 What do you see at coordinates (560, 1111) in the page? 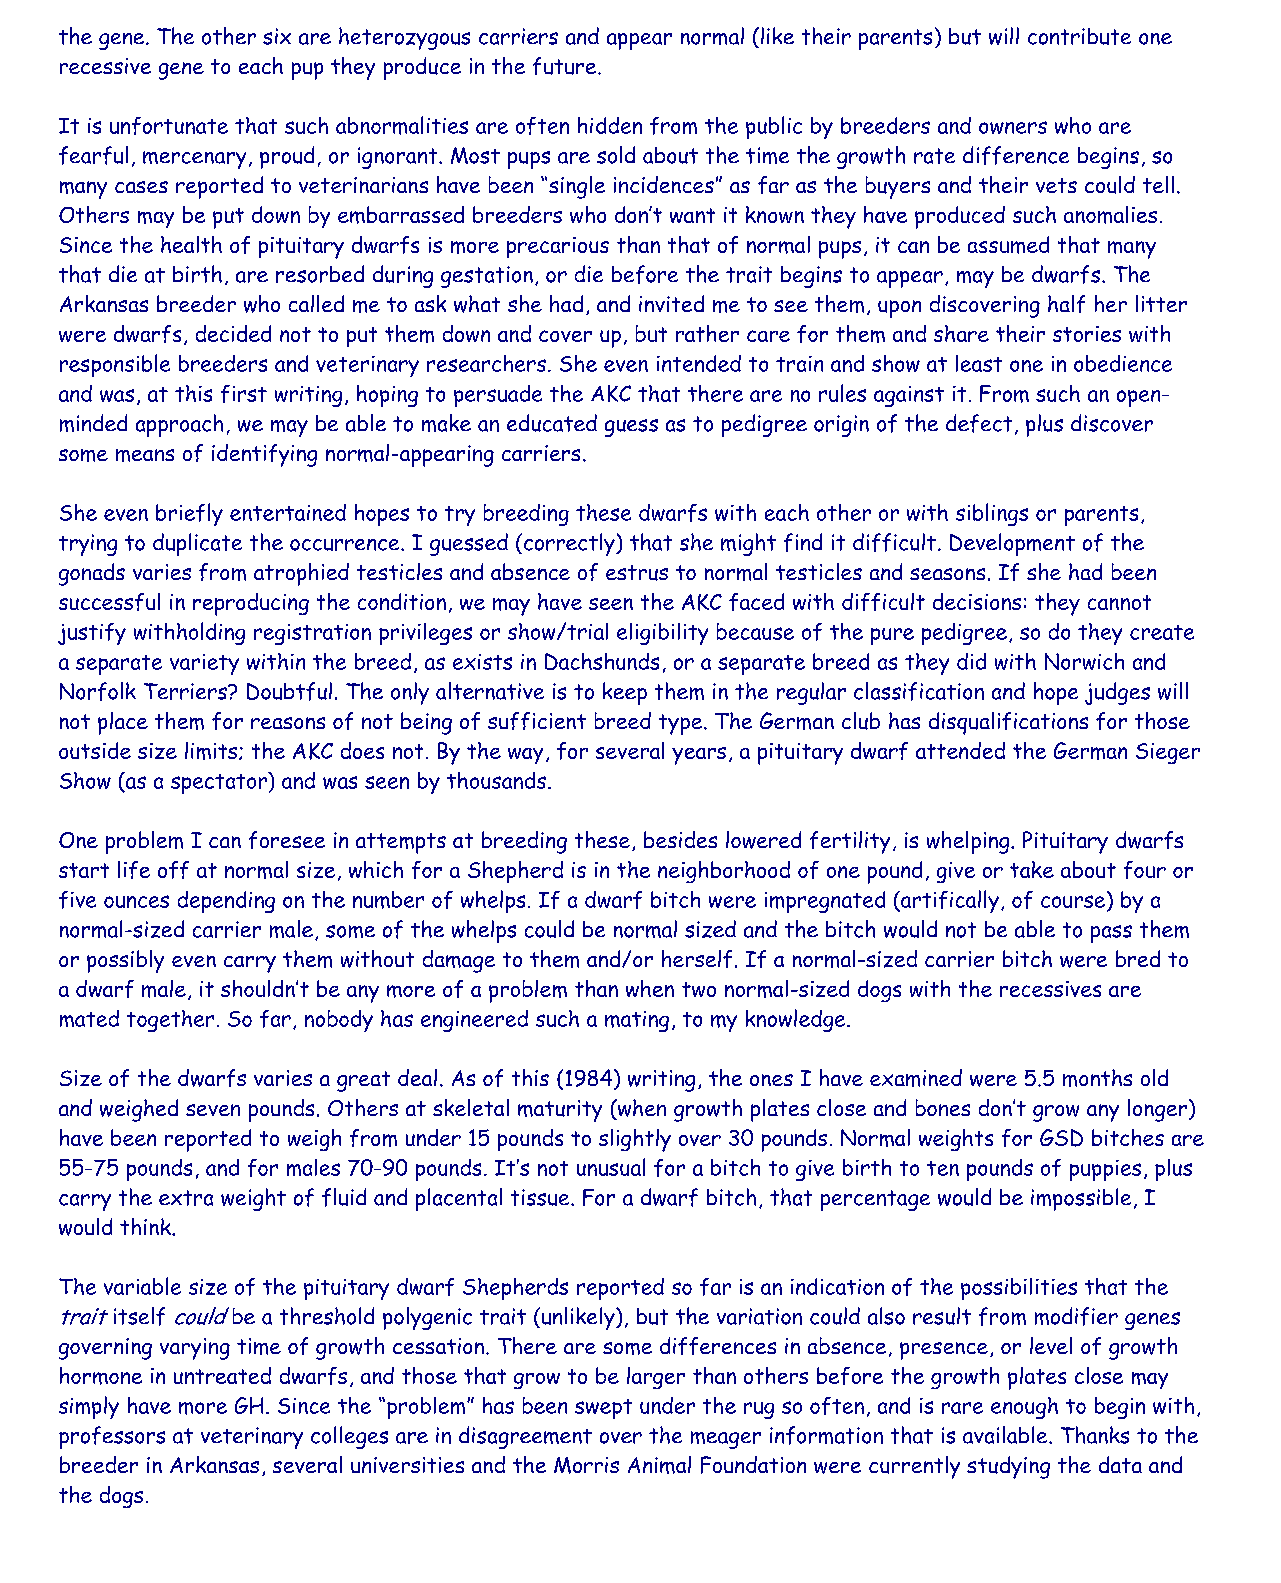
I see `maturity` at bounding box center [560, 1111].
